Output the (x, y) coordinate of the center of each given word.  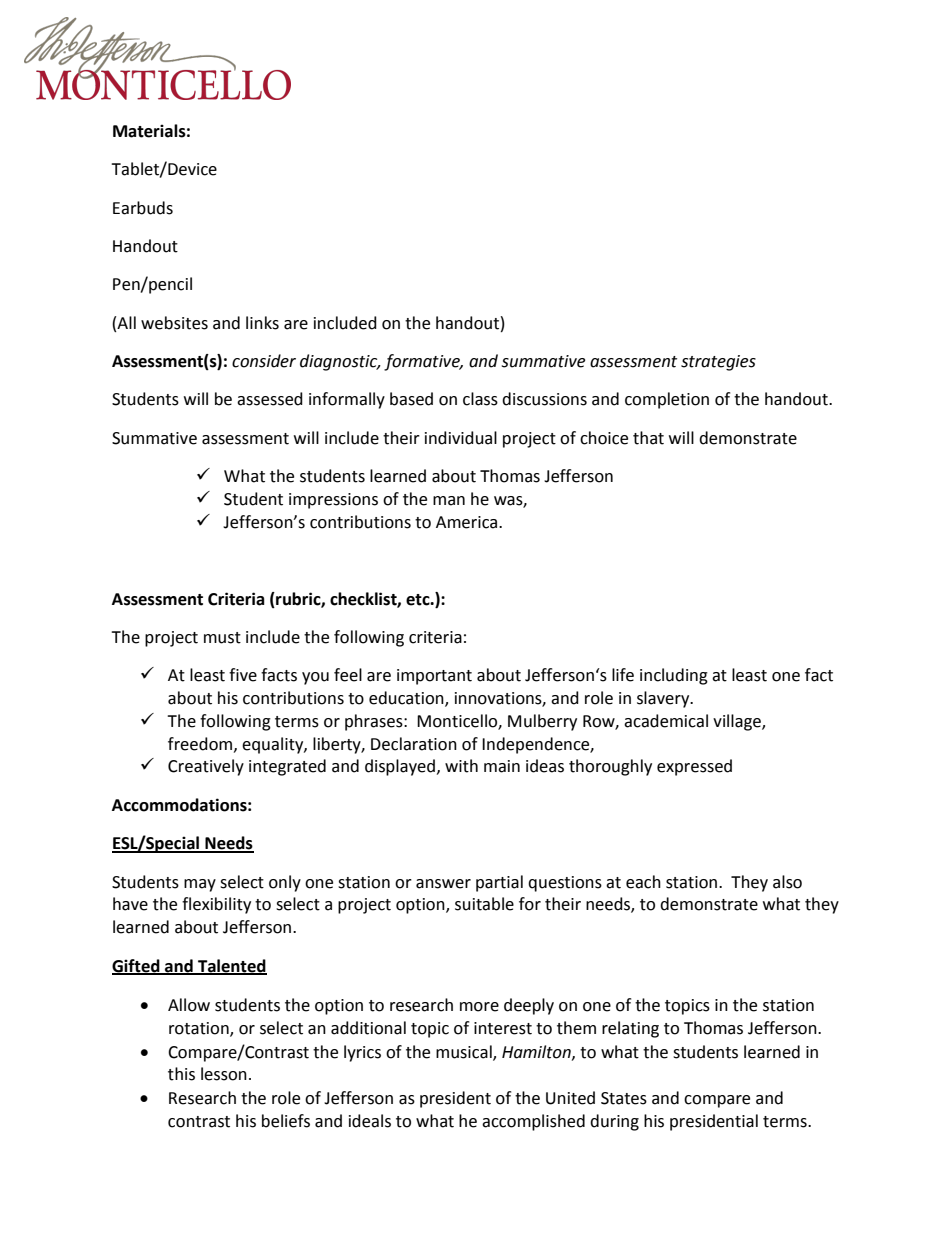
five (243, 675)
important (434, 677)
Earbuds (143, 208)
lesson (224, 1074)
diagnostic (340, 362)
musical (465, 1052)
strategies (718, 363)
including (674, 676)
